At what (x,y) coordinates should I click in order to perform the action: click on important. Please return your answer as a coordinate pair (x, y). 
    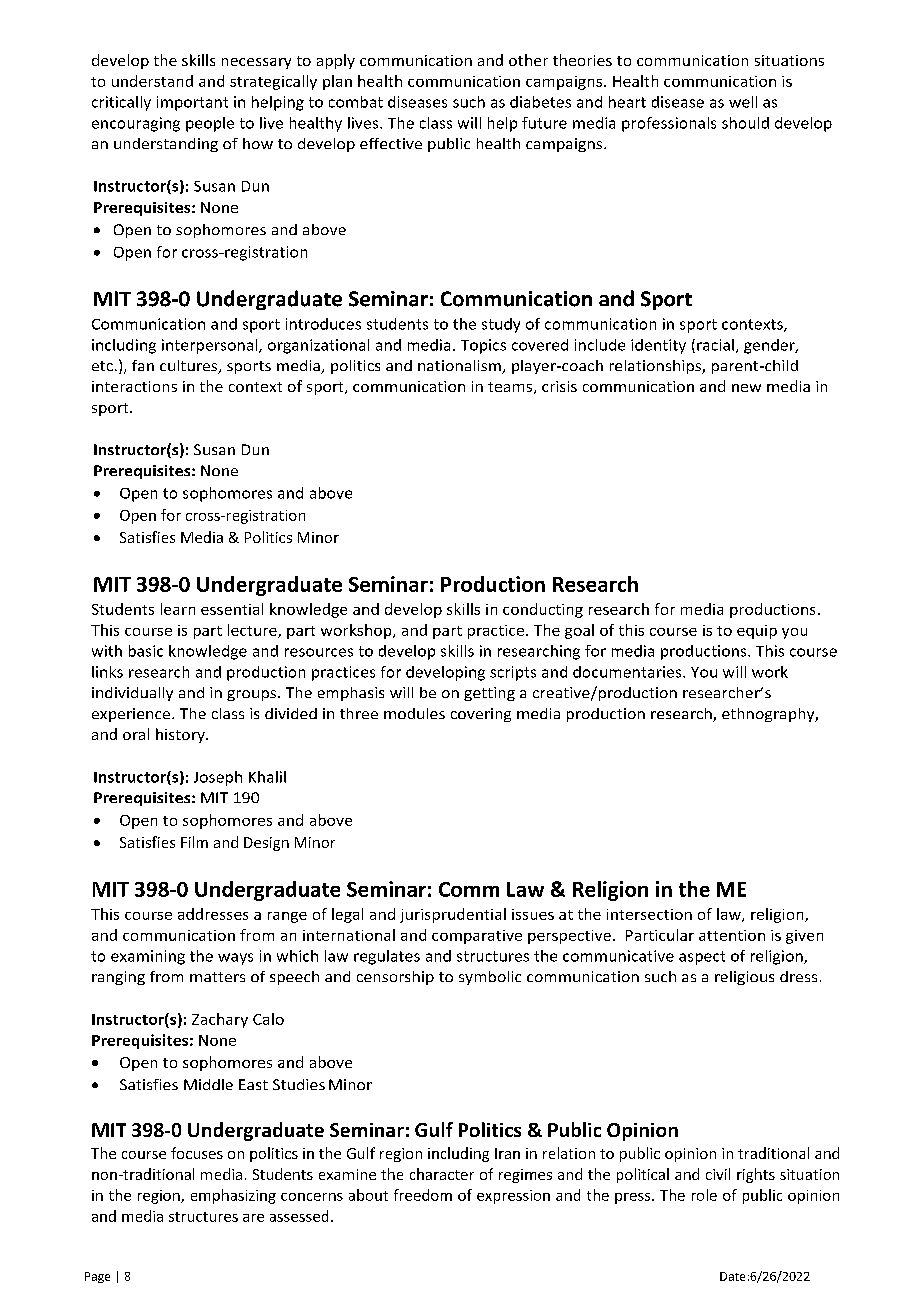
    Looking at the image, I should click on (192, 103).
